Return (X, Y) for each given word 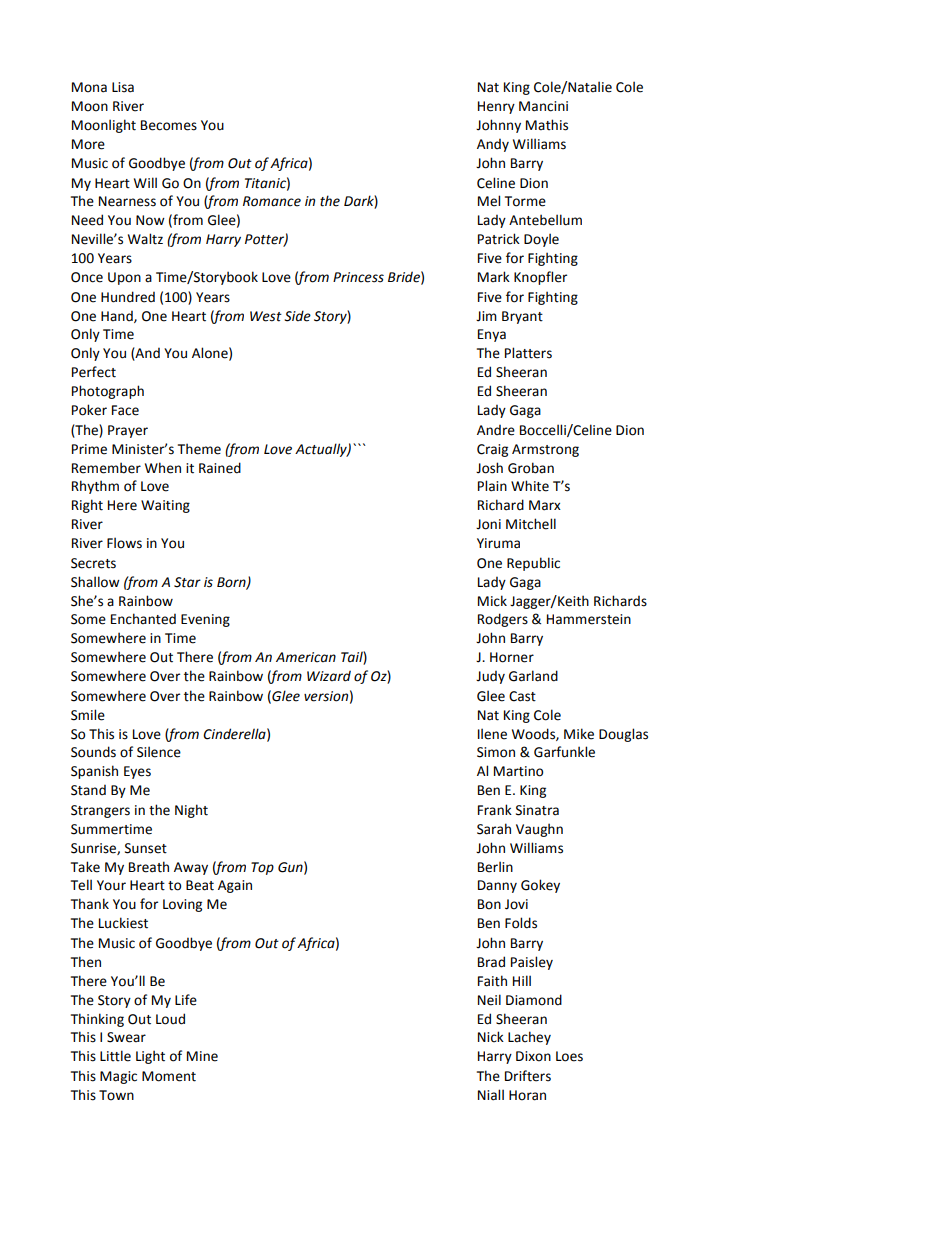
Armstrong (545, 450)
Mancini (543, 106)
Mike (579, 734)
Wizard (329, 676)
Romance (272, 201)
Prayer (128, 431)
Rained (220, 468)
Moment (169, 1076)
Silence (159, 752)
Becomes (169, 125)
